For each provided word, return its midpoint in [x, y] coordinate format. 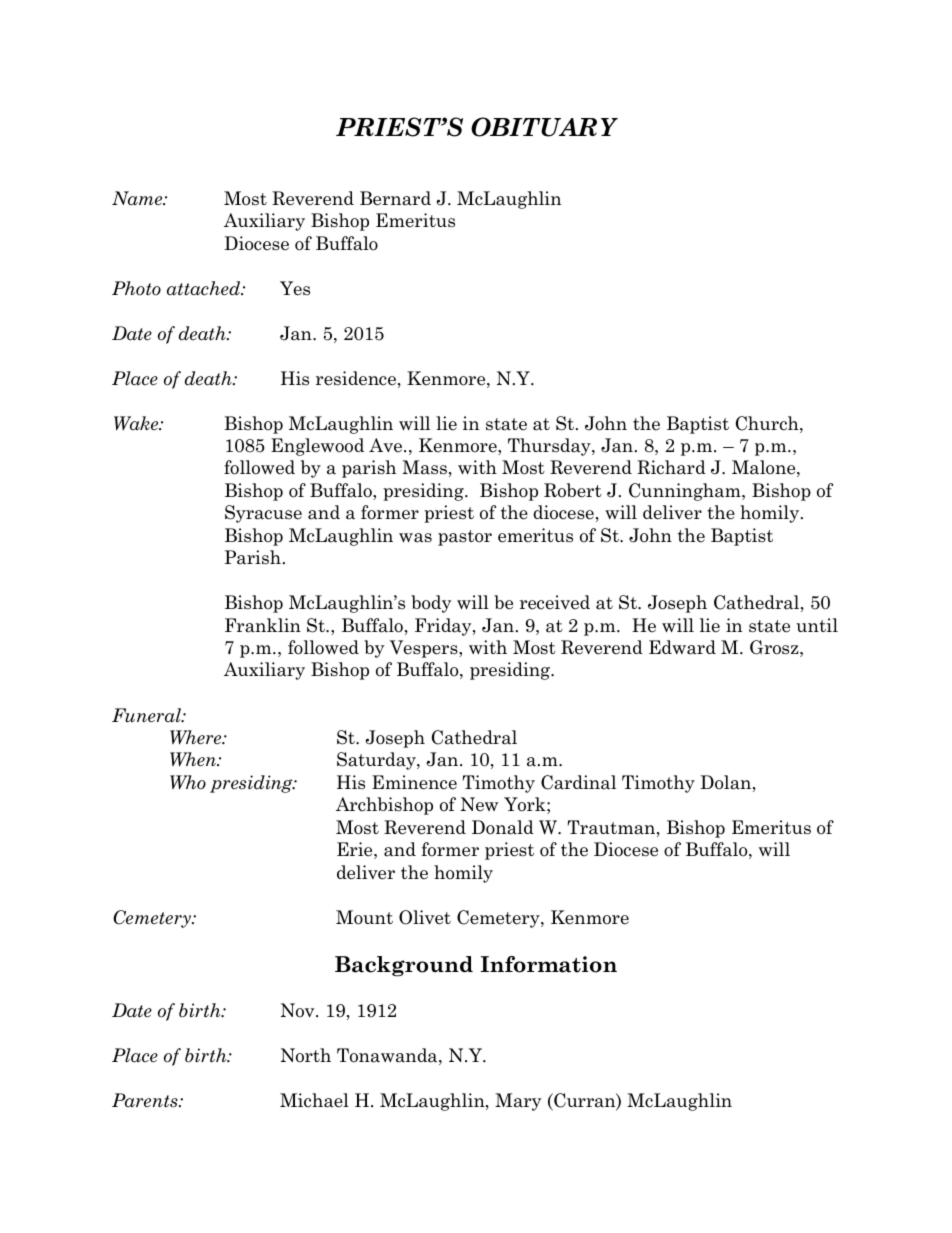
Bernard [395, 198]
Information [548, 964]
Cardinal [578, 782]
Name [138, 198]
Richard [671, 467]
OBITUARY [544, 127]
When [194, 759]
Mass [424, 467]
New [479, 804]
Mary [518, 1102]
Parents [146, 1100]
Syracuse [263, 514]
